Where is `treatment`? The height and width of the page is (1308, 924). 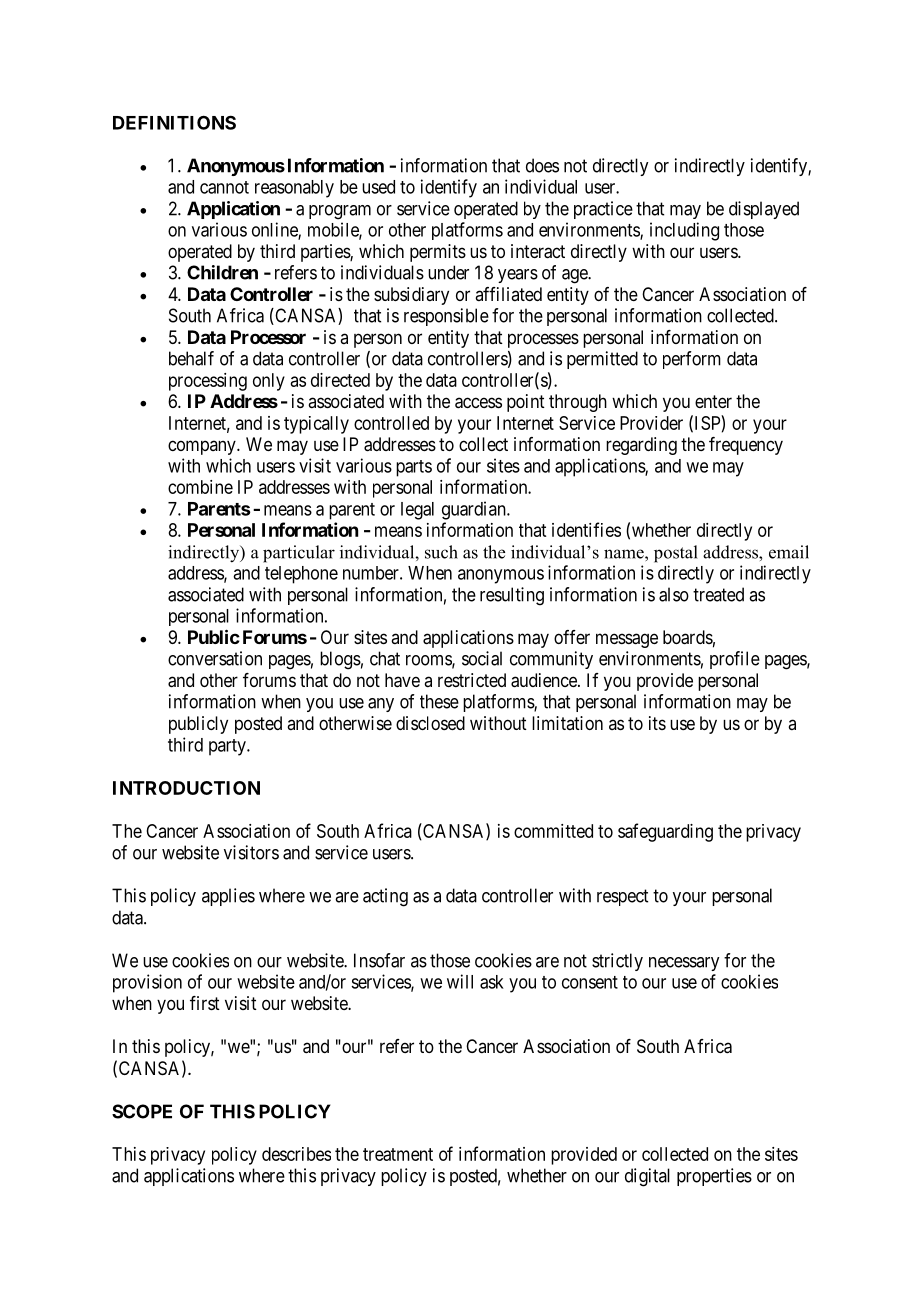
treatment is located at coordinates (398, 1154).
